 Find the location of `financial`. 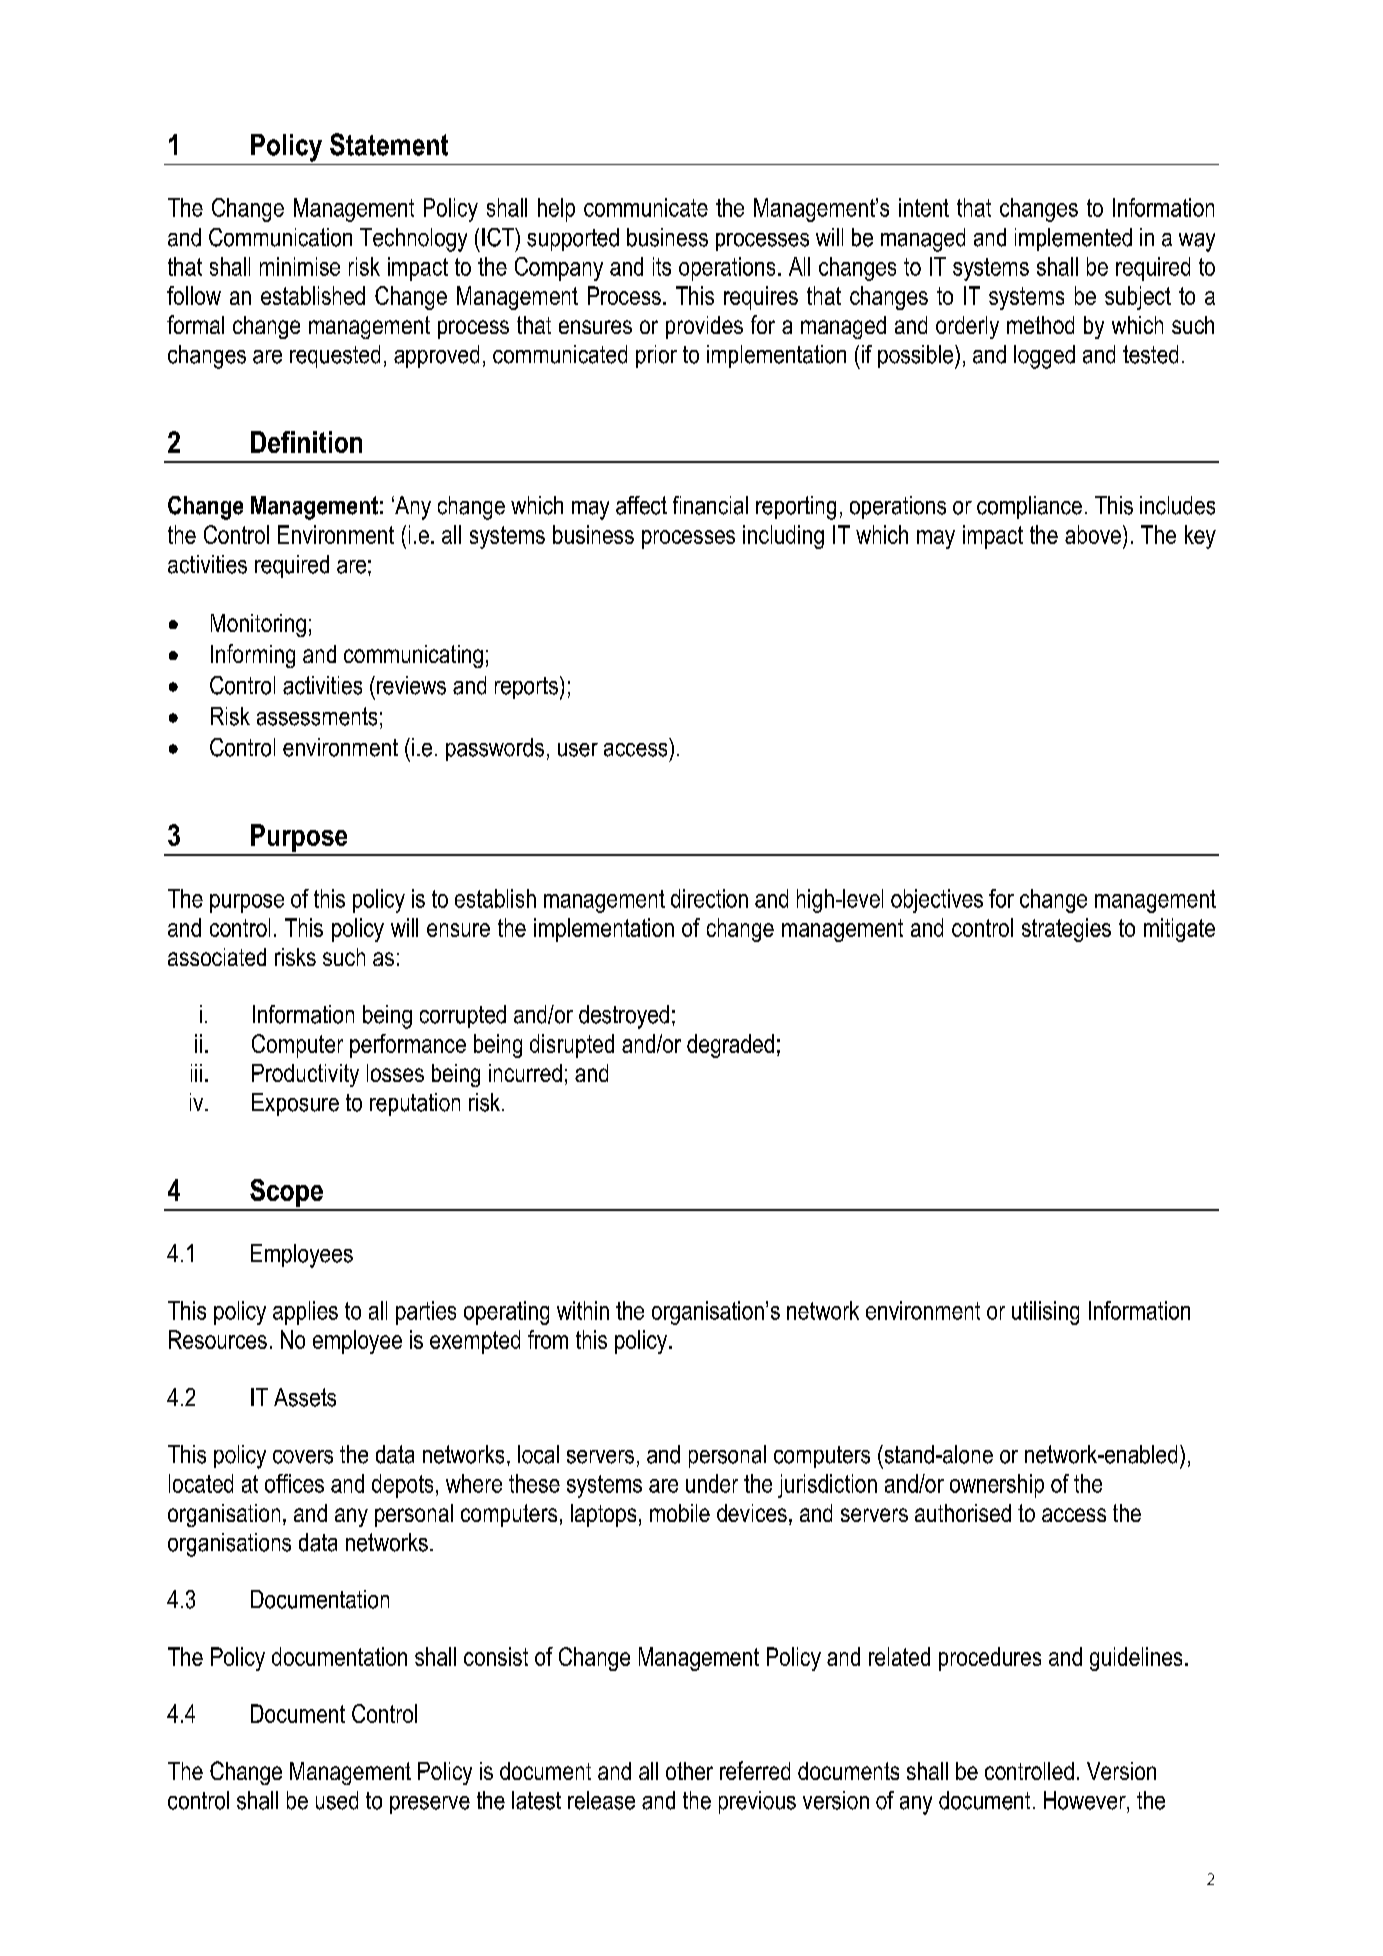

financial is located at coordinates (710, 505).
